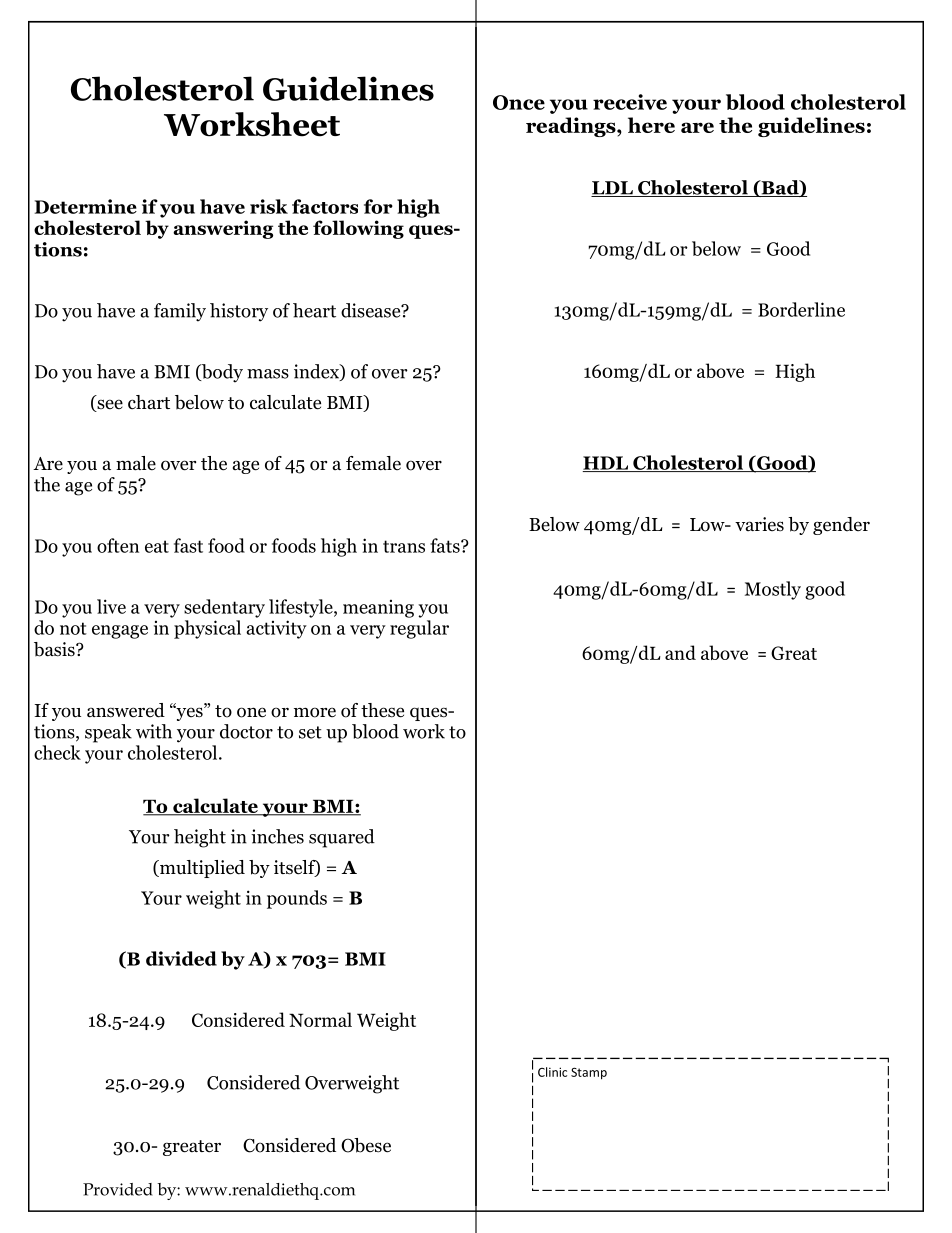  What do you see at coordinates (589, 1073) in the document?
I see `Stamp` at bounding box center [589, 1073].
